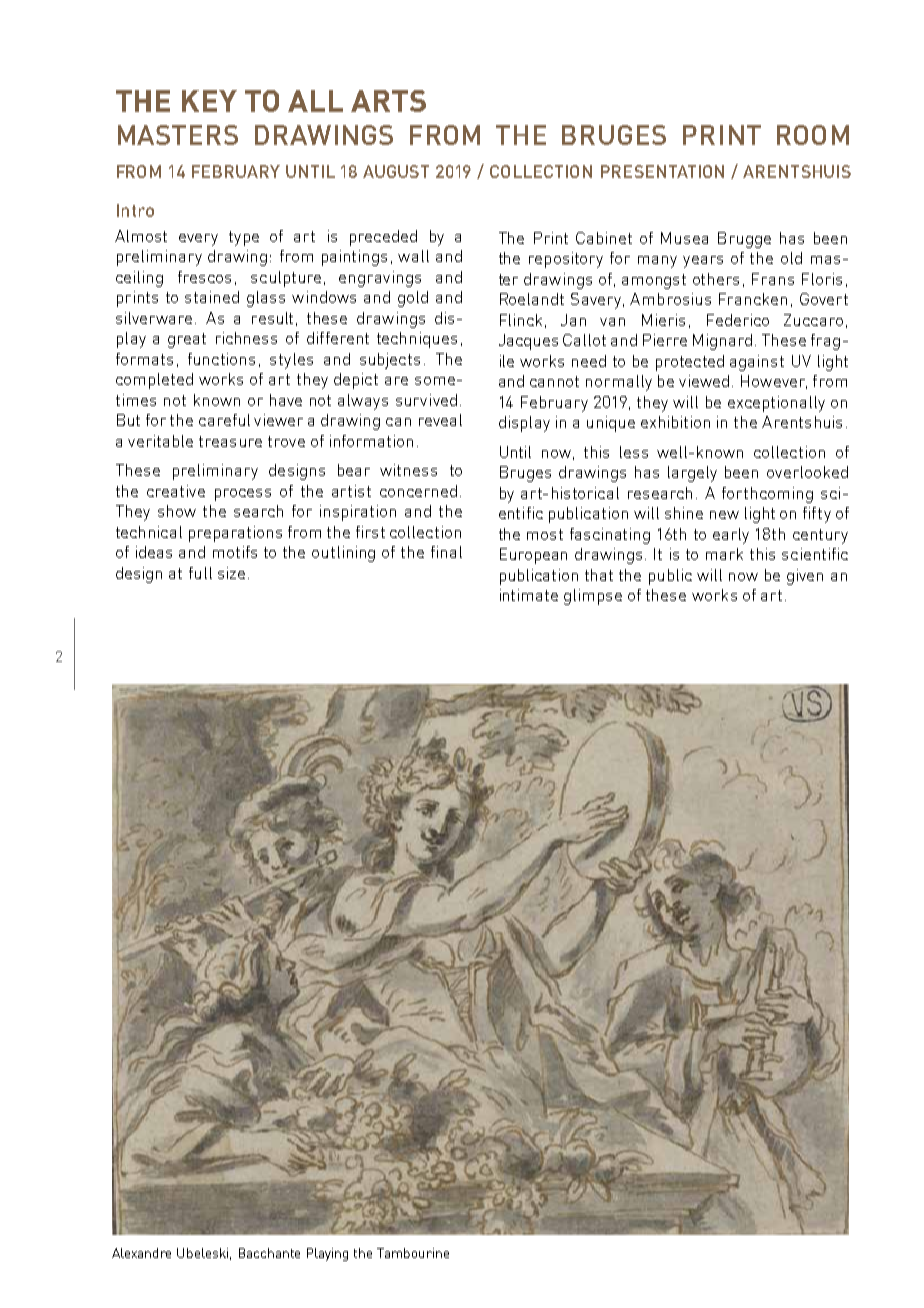 The image size is (924, 1308). What do you see at coordinates (805, 577) in the screenshot?
I see `given` at bounding box center [805, 577].
